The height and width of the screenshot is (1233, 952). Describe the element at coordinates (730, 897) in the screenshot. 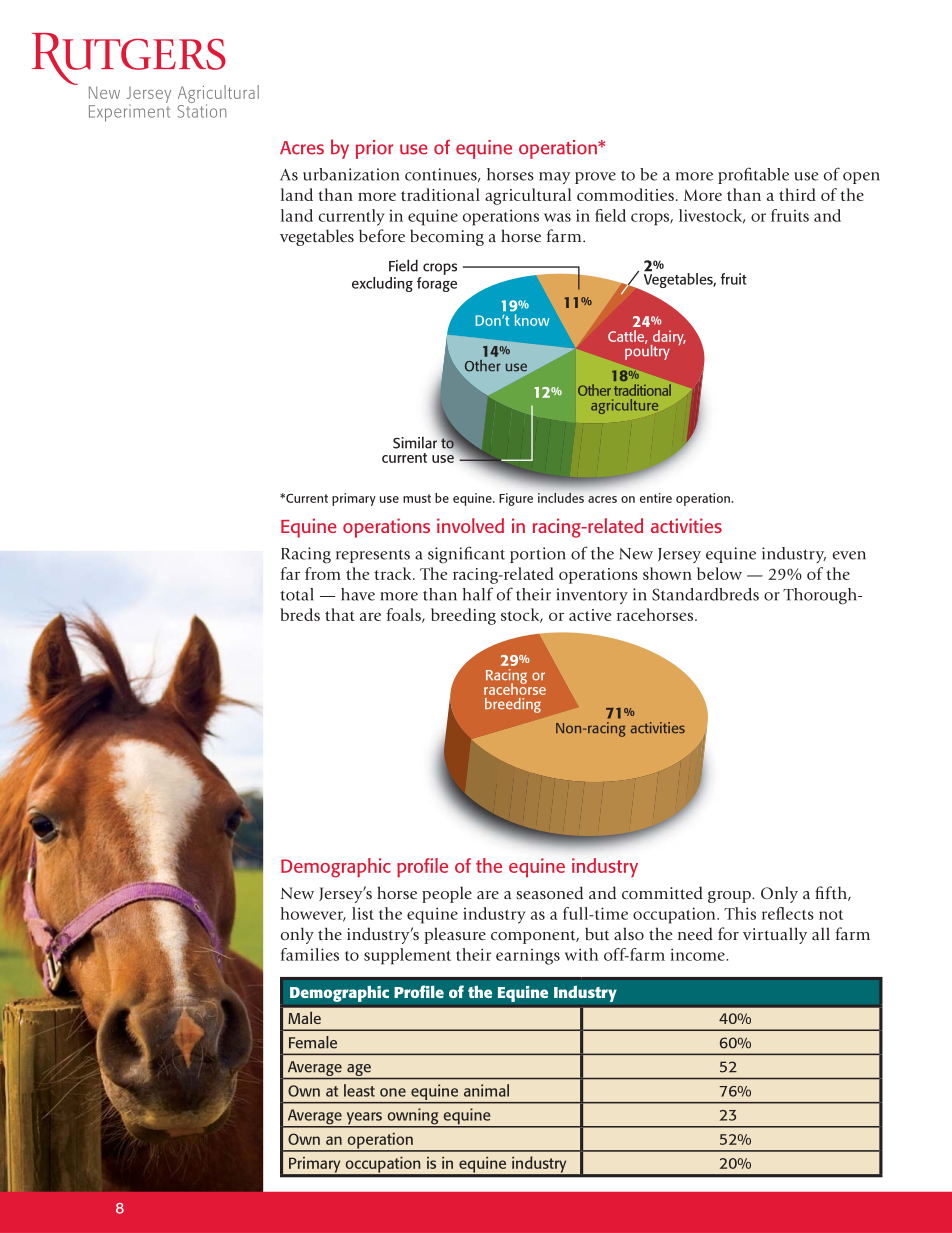

I see `group` at that location.
